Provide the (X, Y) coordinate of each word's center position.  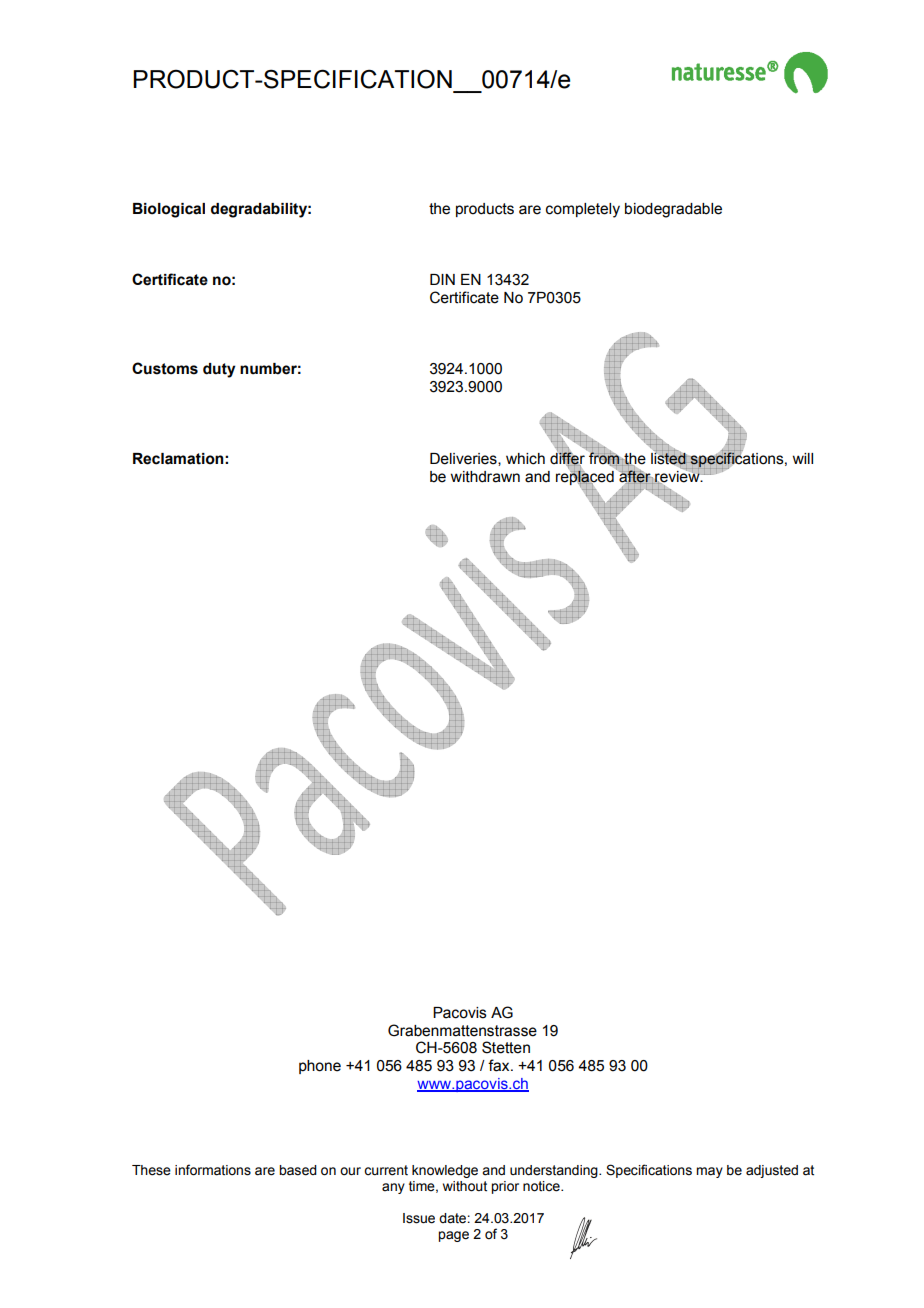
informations (213, 1170)
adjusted (772, 1171)
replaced (586, 477)
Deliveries (464, 459)
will (802, 458)
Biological (169, 210)
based (298, 1170)
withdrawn (485, 477)
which (525, 459)
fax (500, 1065)
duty (219, 370)
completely (583, 210)
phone (320, 1067)
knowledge (445, 1171)
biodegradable (673, 210)
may (709, 1172)
